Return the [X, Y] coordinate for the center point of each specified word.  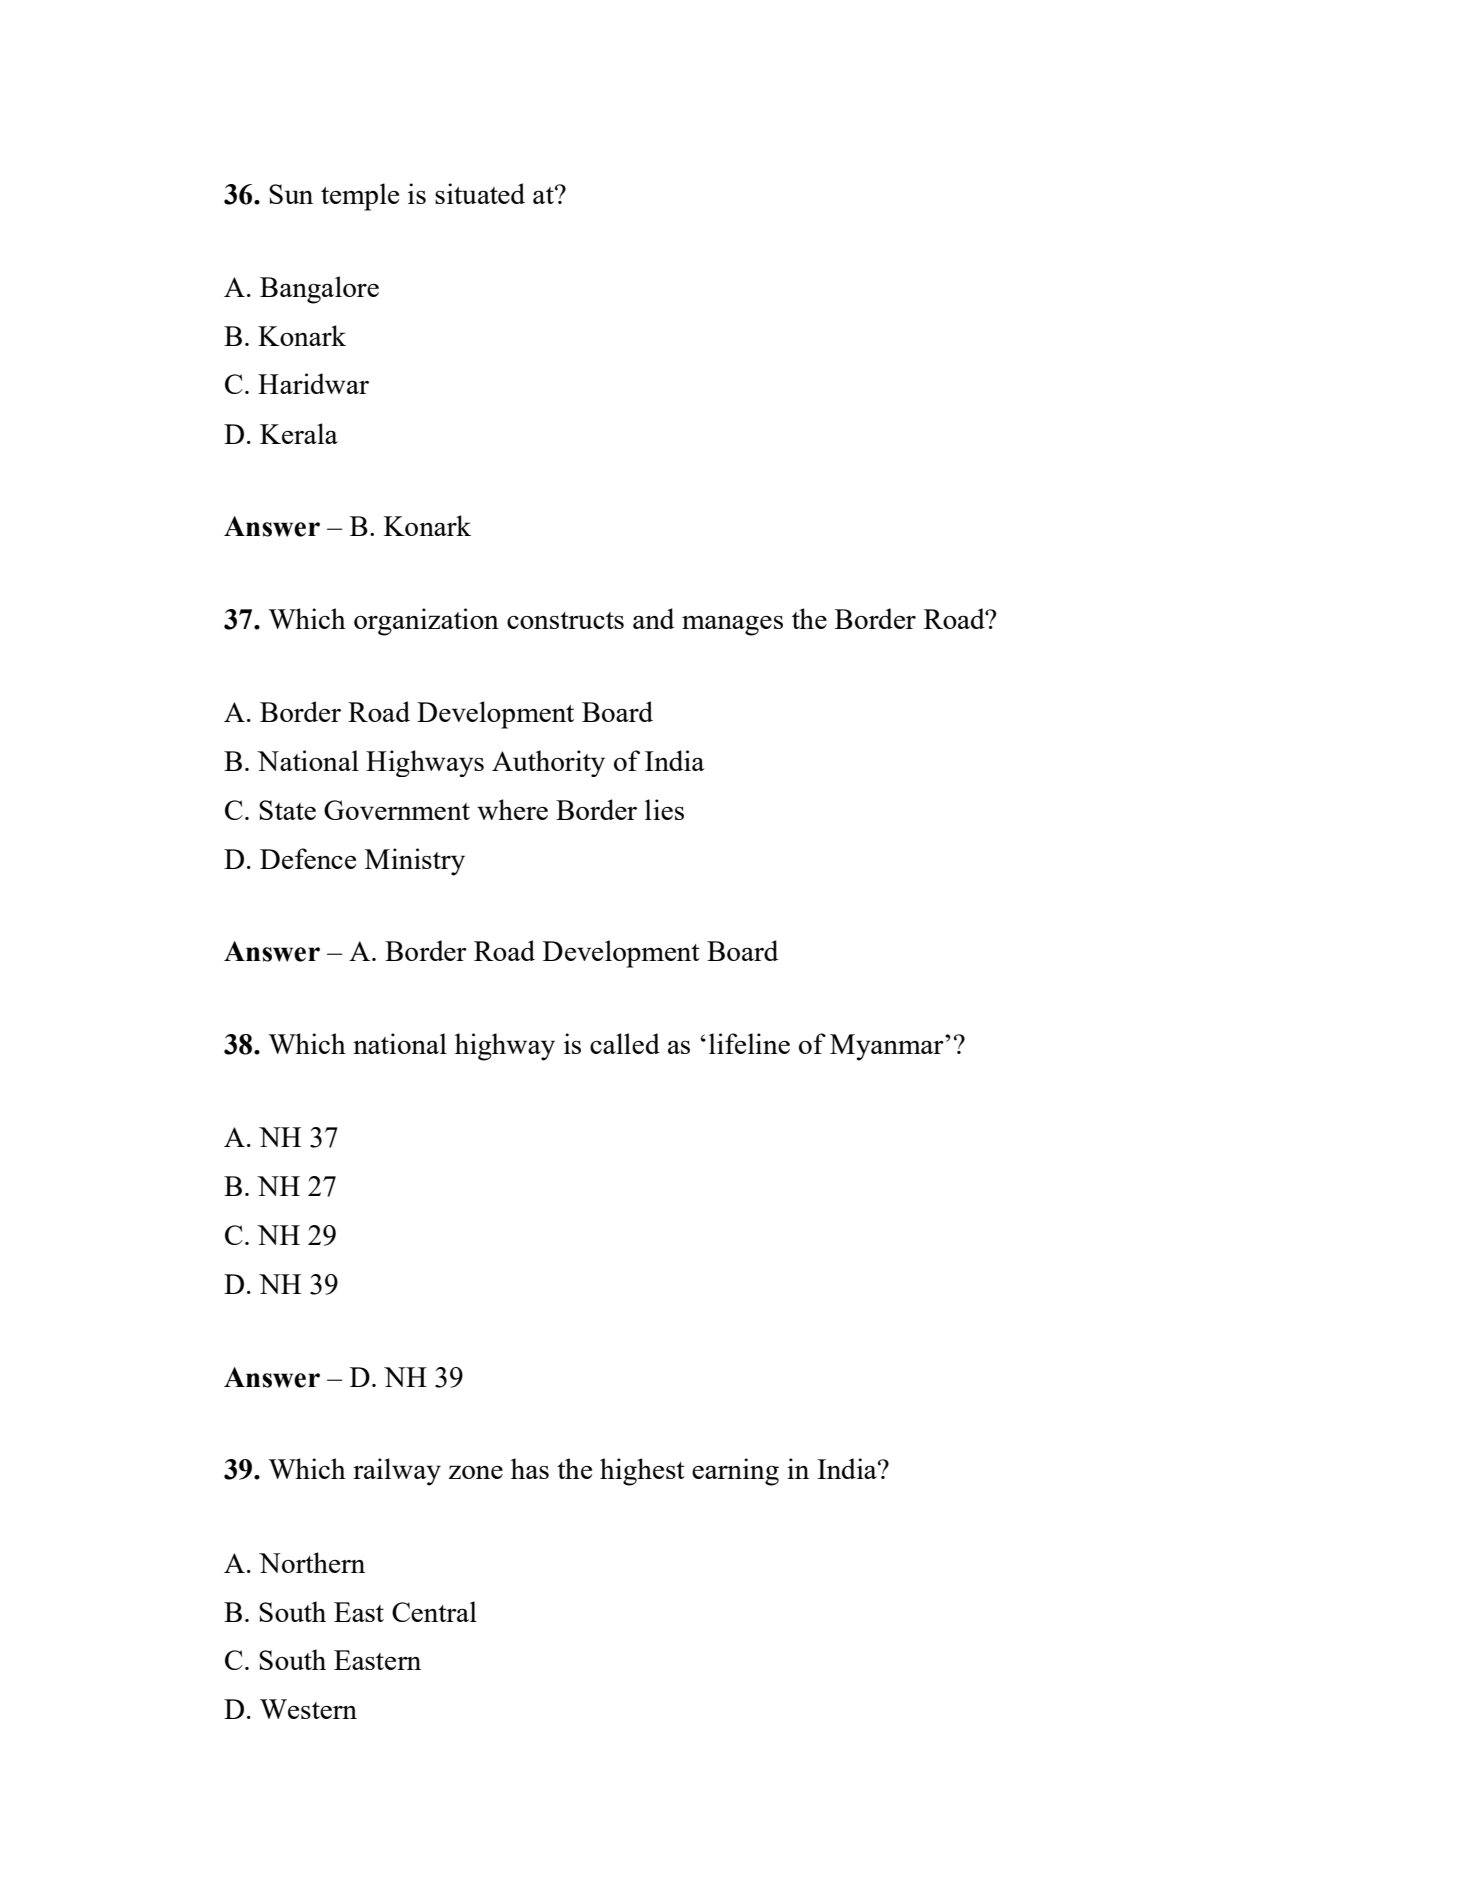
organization [426, 622]
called [625, 1043]
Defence [308, 858]
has [530, 1468]
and [653, 618]
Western [308, 1709]
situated [480, 193]
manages [732, 626]
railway [397, 1472]
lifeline [749, 1043]
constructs [565, 620]
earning [735, 1472]
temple [360, 197]
